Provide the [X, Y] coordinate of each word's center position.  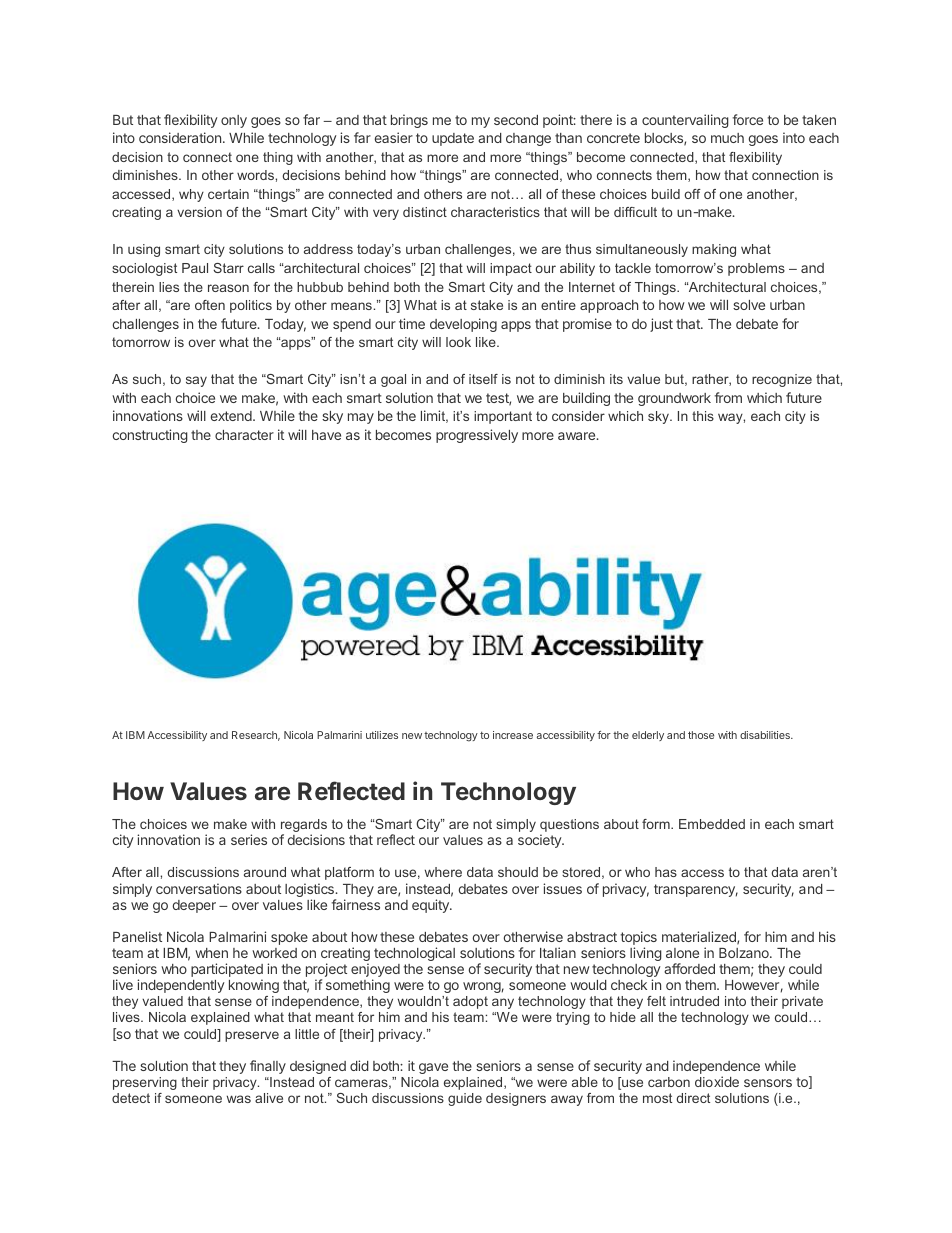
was [239, 1099]
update [453, 139]
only [234, 121]
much [727, 138]
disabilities [766, 735]
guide [465, 1099]
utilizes [382, 735]
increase [513, 735]
